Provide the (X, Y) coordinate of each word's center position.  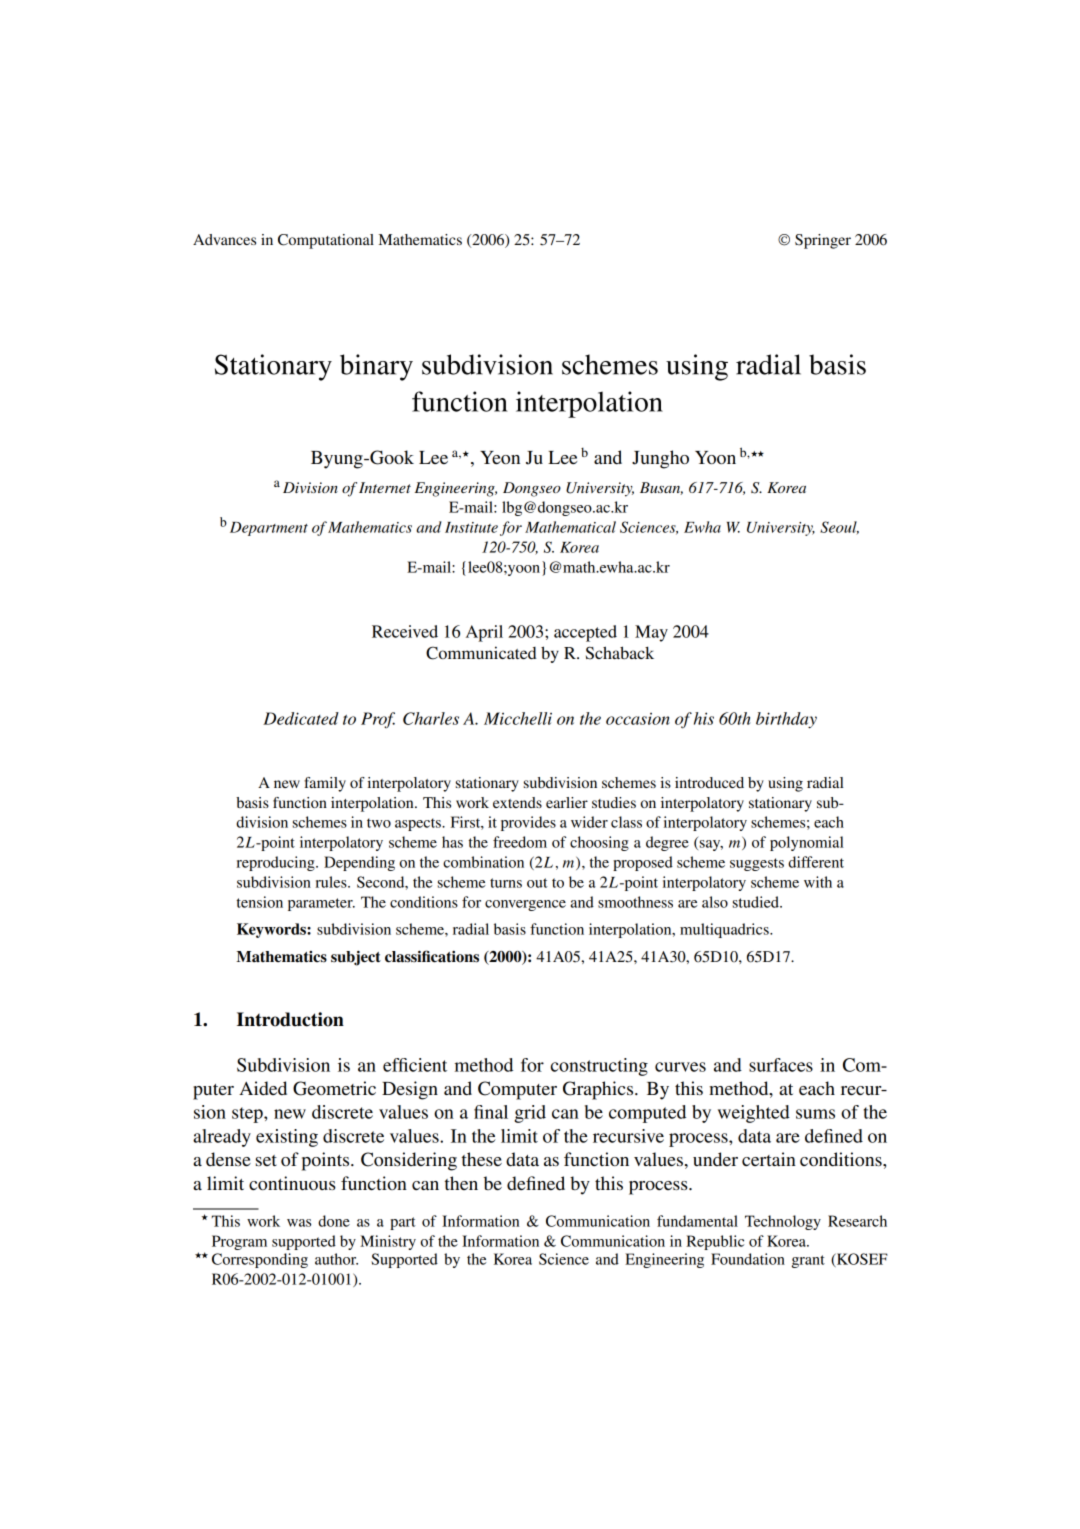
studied (757, 902)
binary (376, 367)
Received (405, 631)
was (299, 1223)
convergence (525, 905)
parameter (321, 904)
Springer (823, 241)
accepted (585, 633)
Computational (326, 241)
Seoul (839, 528)
